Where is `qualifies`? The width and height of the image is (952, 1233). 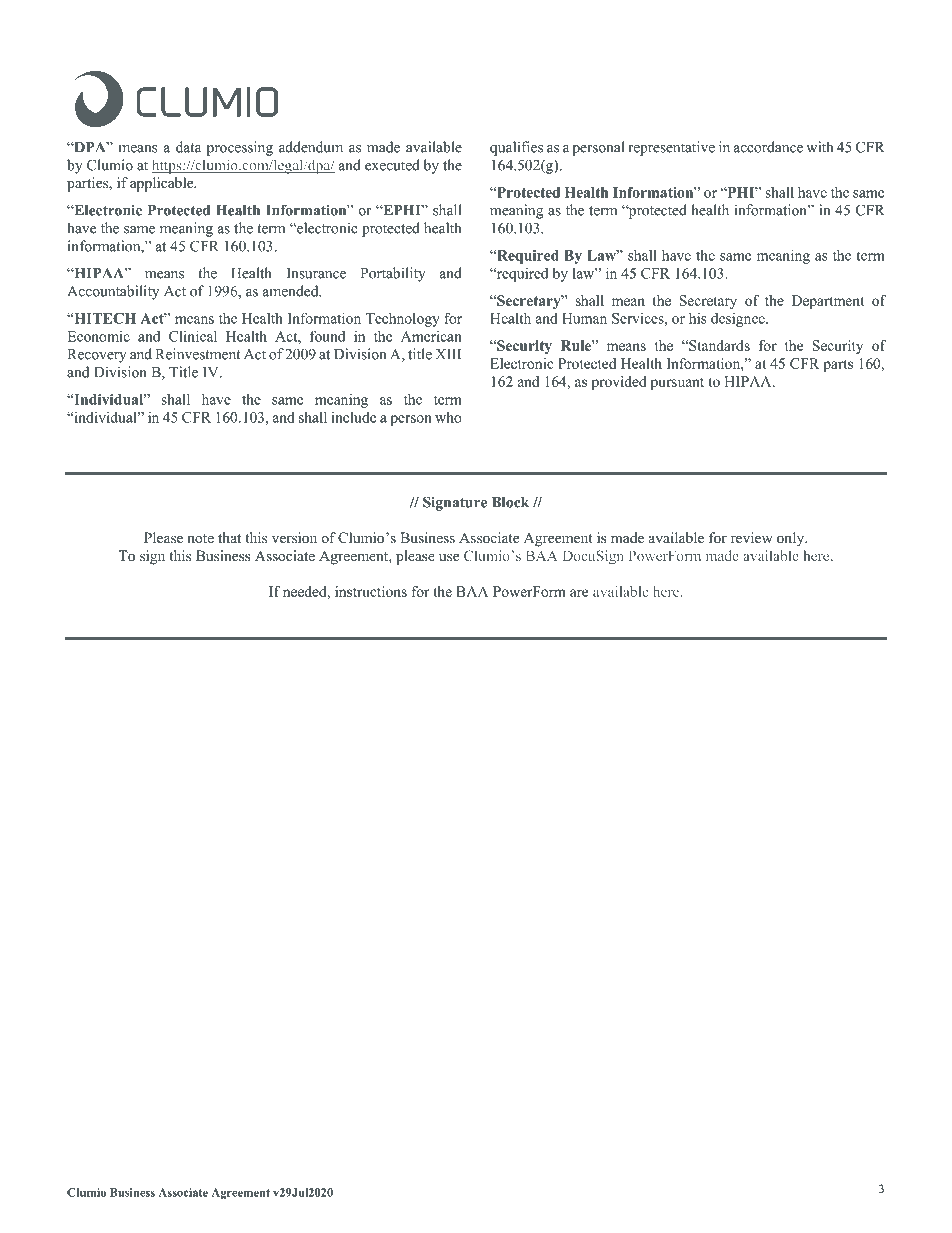 qualifies is located at coordinates (516, 148).
